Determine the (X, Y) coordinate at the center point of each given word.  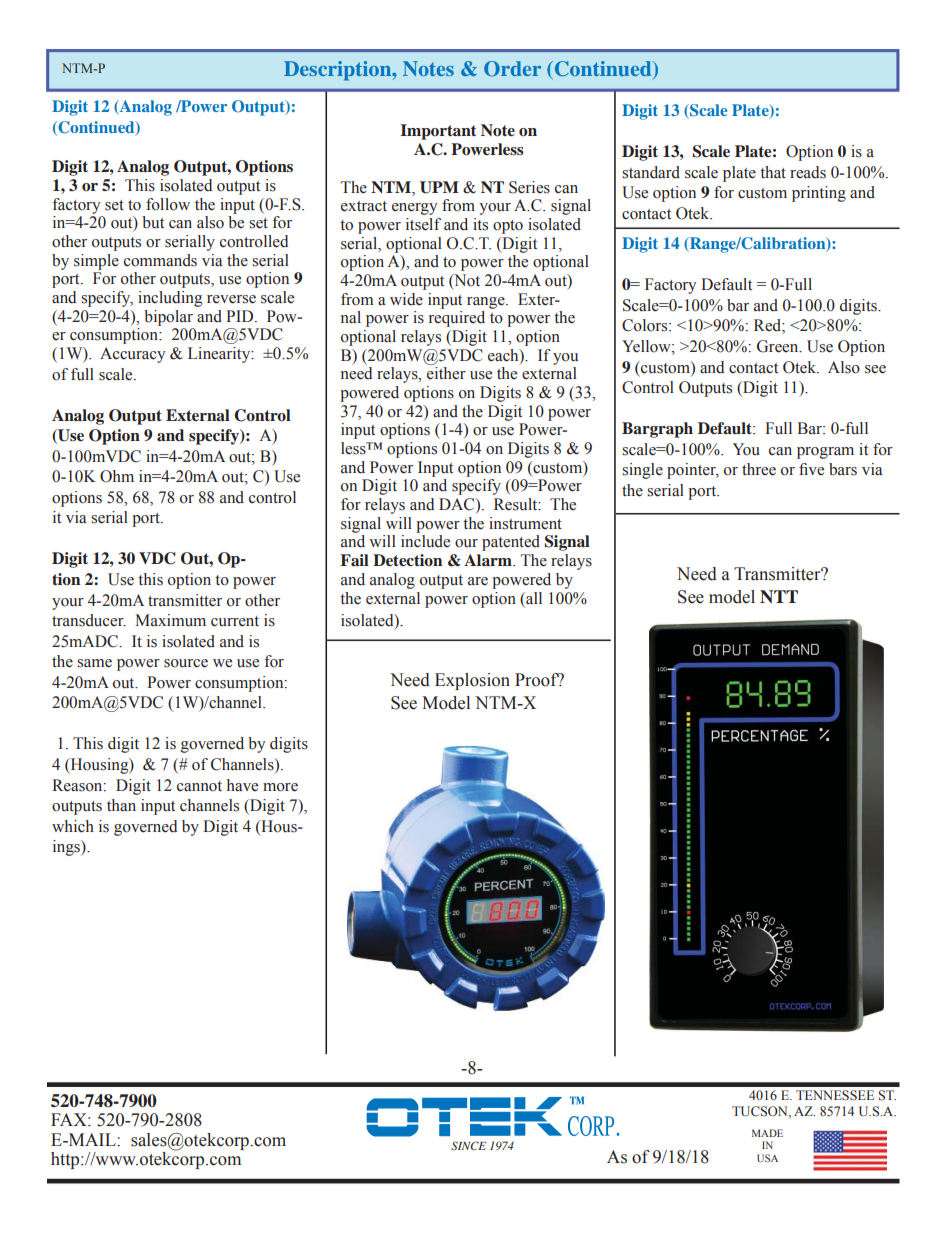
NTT (779, 596)
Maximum (170, 620)
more (280, 787)
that (773, 172)
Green (779, 346)
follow (168, 204)
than (121, 805)
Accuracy (132, 355)
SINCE (468, 1145)
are (478, 581)
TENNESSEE (835, 1095)
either (446, 373)
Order (512, 69)
